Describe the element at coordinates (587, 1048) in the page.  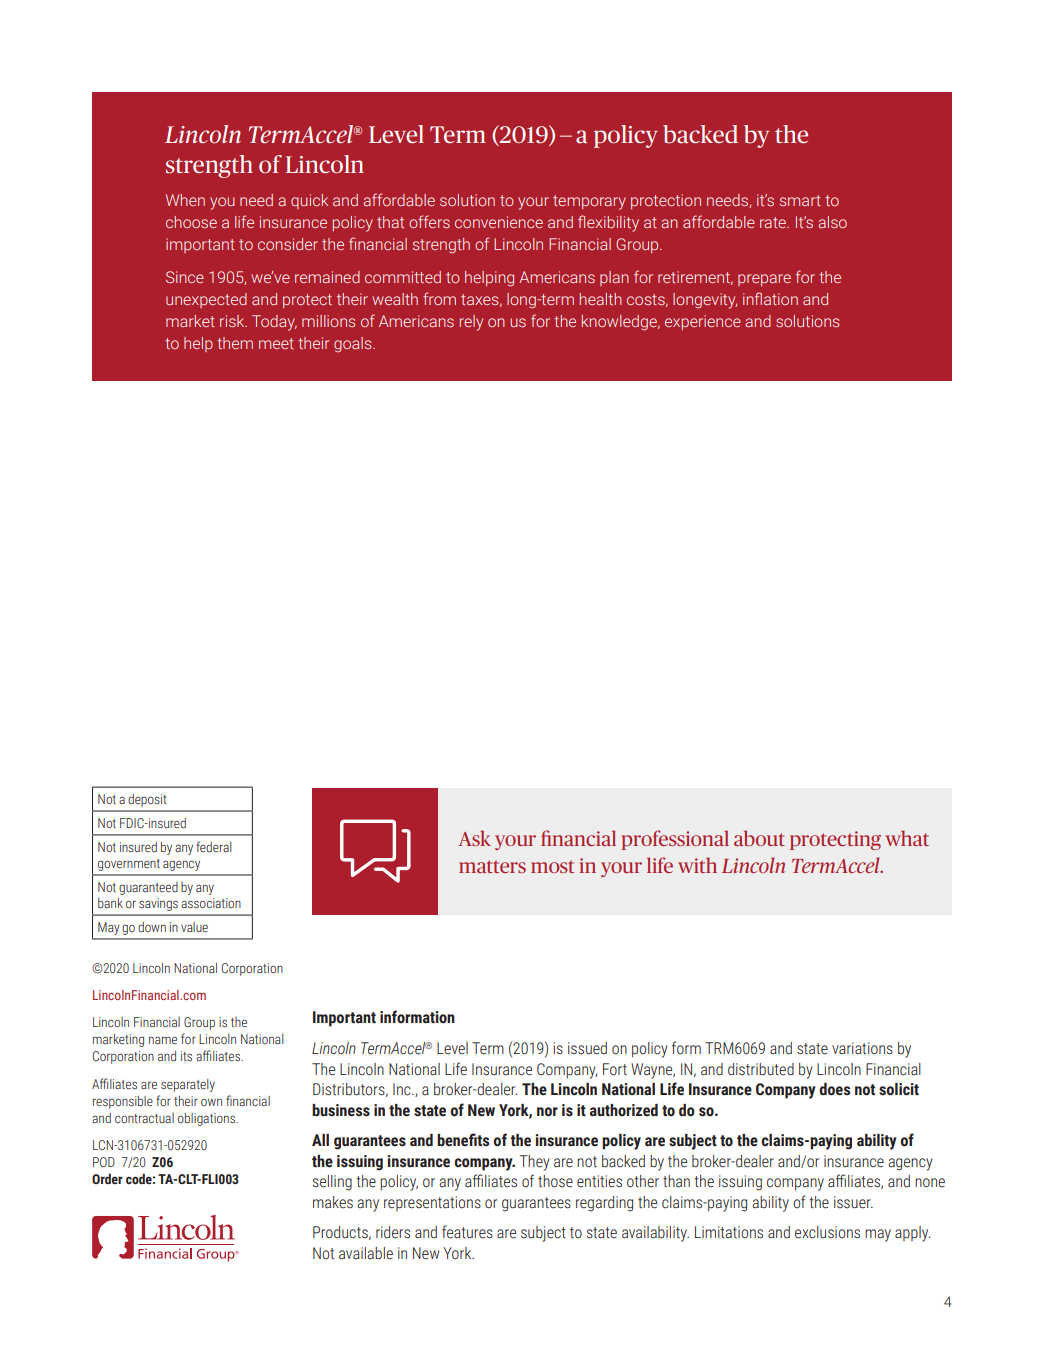
I see `issued` at that location.
